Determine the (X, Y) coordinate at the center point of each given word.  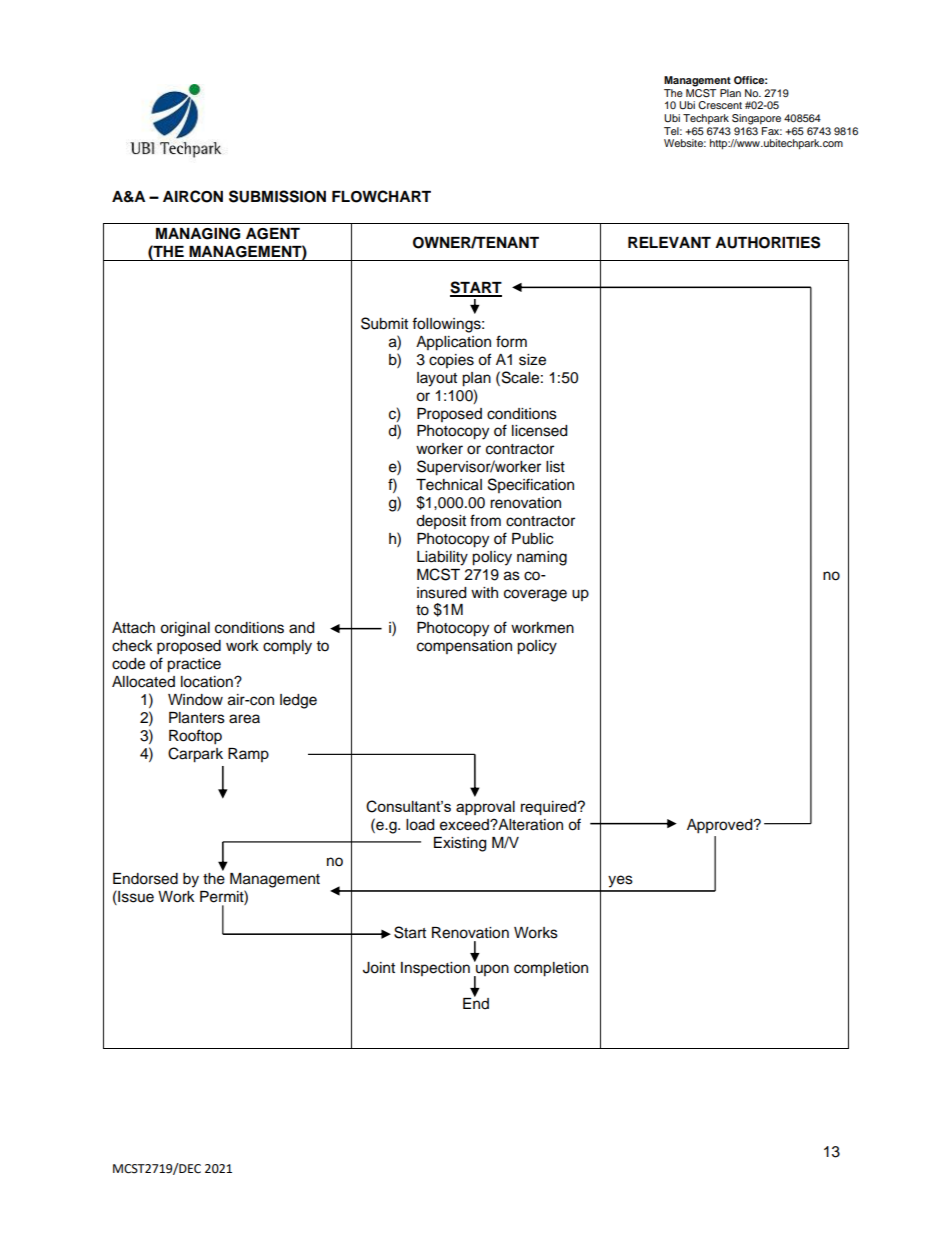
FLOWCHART (381, 196)
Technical (449, 485)
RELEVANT (669, 242)
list (555, 467)
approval (485, 808)
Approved (721, 826)
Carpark (195, 755)
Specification (531, 485)
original (185, 629)
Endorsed (145, 879)
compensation (464, 647)
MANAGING (198, 234)
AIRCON (193, 196)
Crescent (720, 105)
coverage (535, 595)
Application (453, 343)
